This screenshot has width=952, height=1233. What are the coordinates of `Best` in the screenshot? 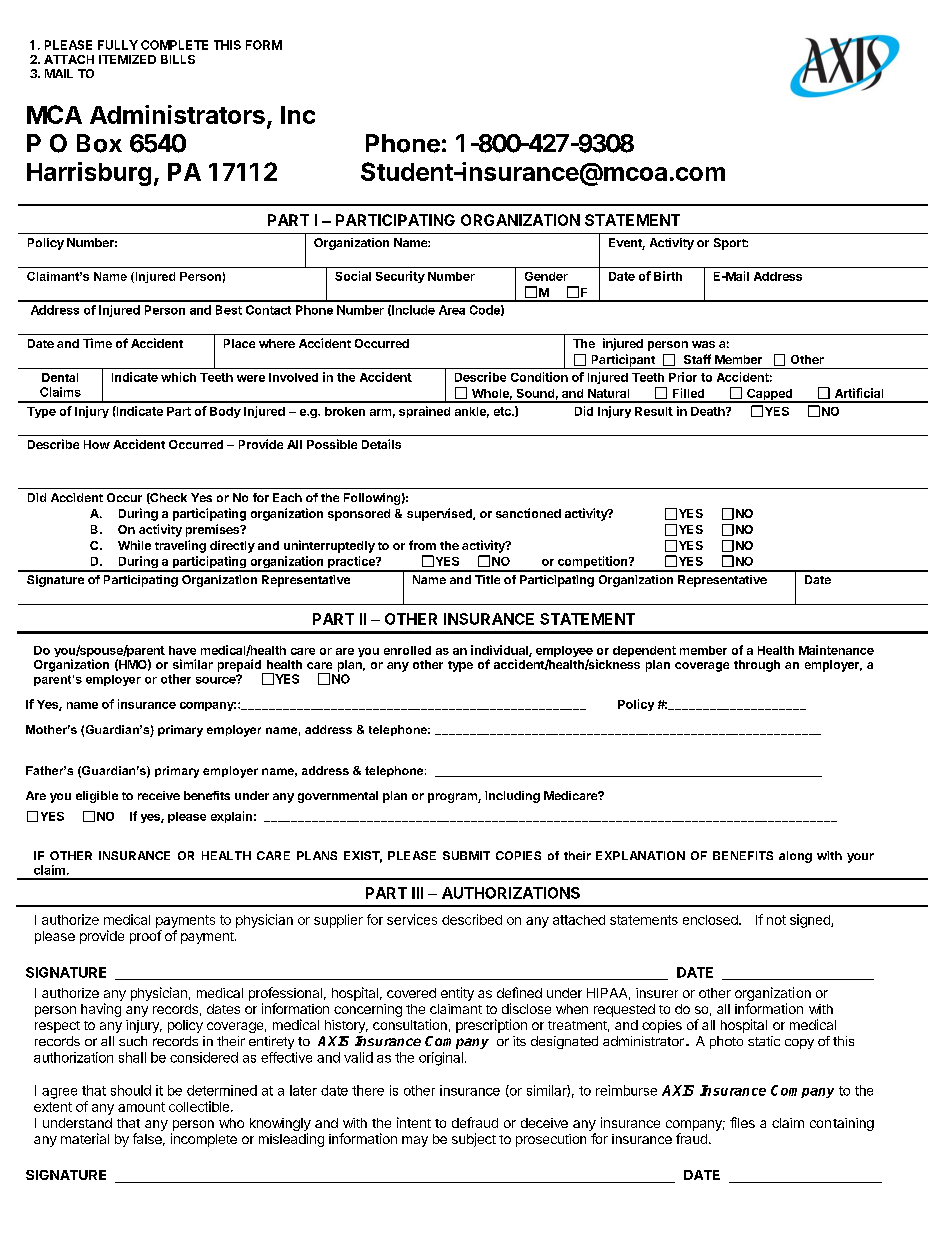 It's located at (229, 310).
